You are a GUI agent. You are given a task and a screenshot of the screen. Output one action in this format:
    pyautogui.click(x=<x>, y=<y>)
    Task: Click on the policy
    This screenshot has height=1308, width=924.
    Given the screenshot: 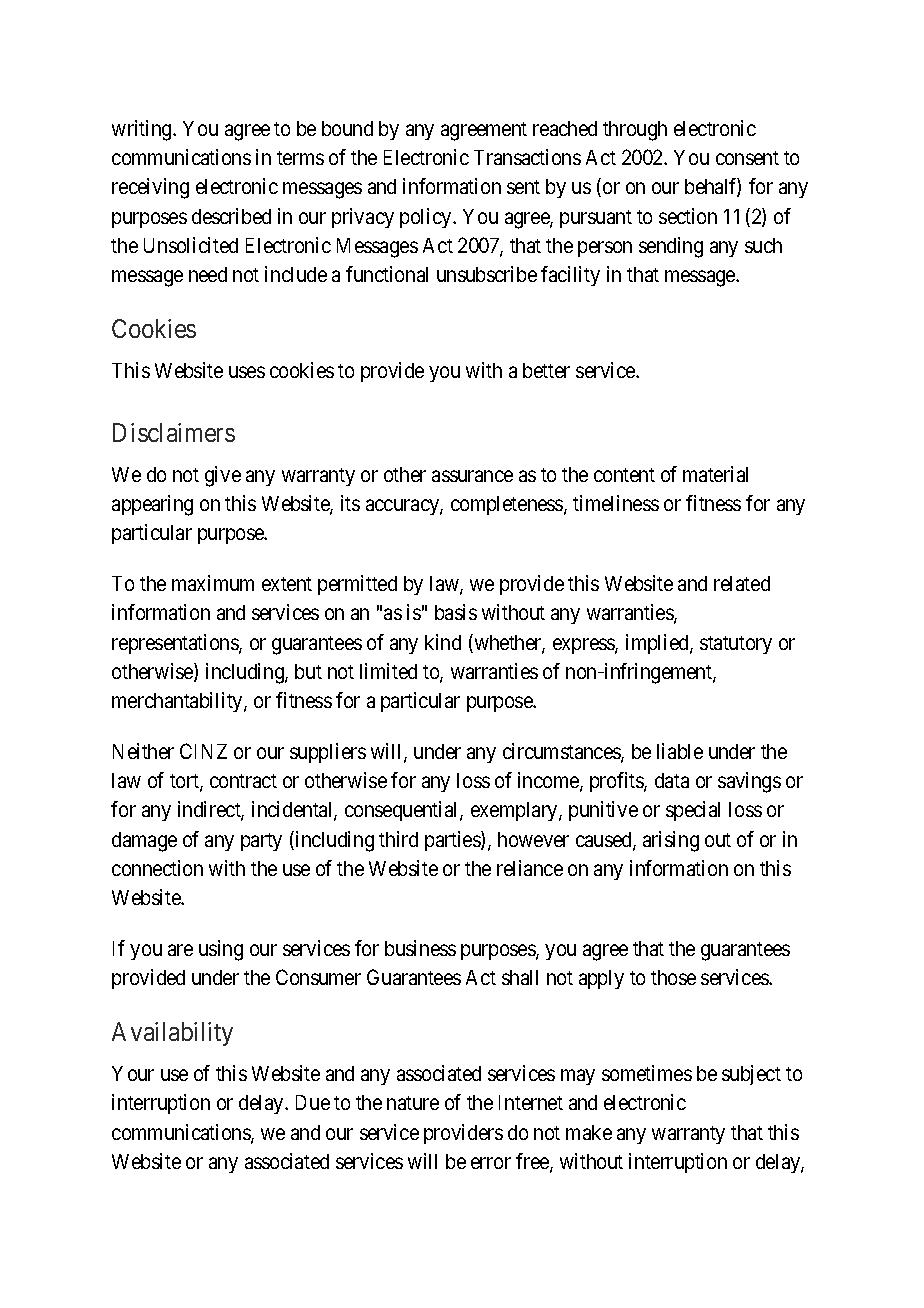 What is the action you would take?
    pyautogui.click(x=427, y=218)
